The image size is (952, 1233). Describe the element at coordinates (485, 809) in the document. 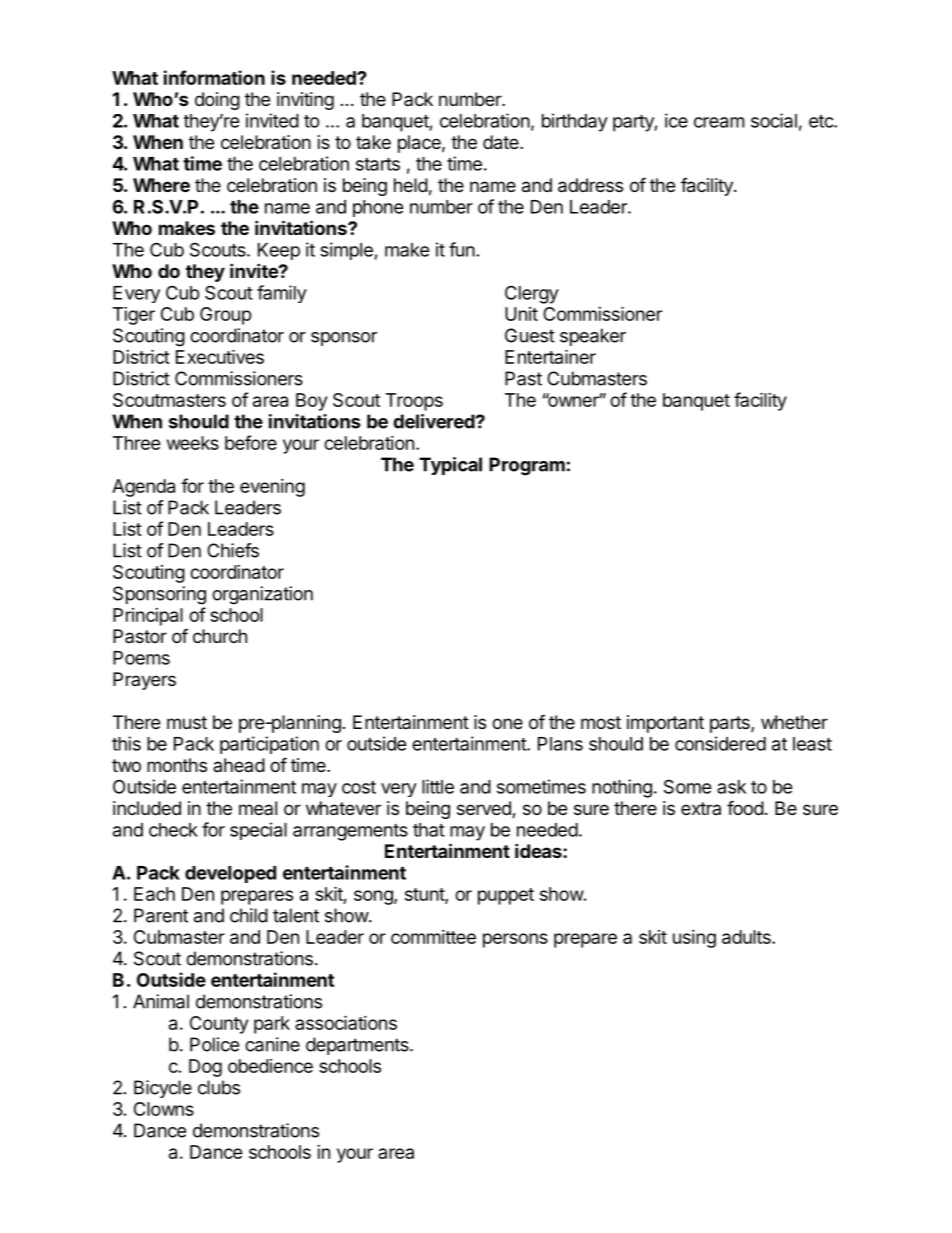

I see `served` at that location.
